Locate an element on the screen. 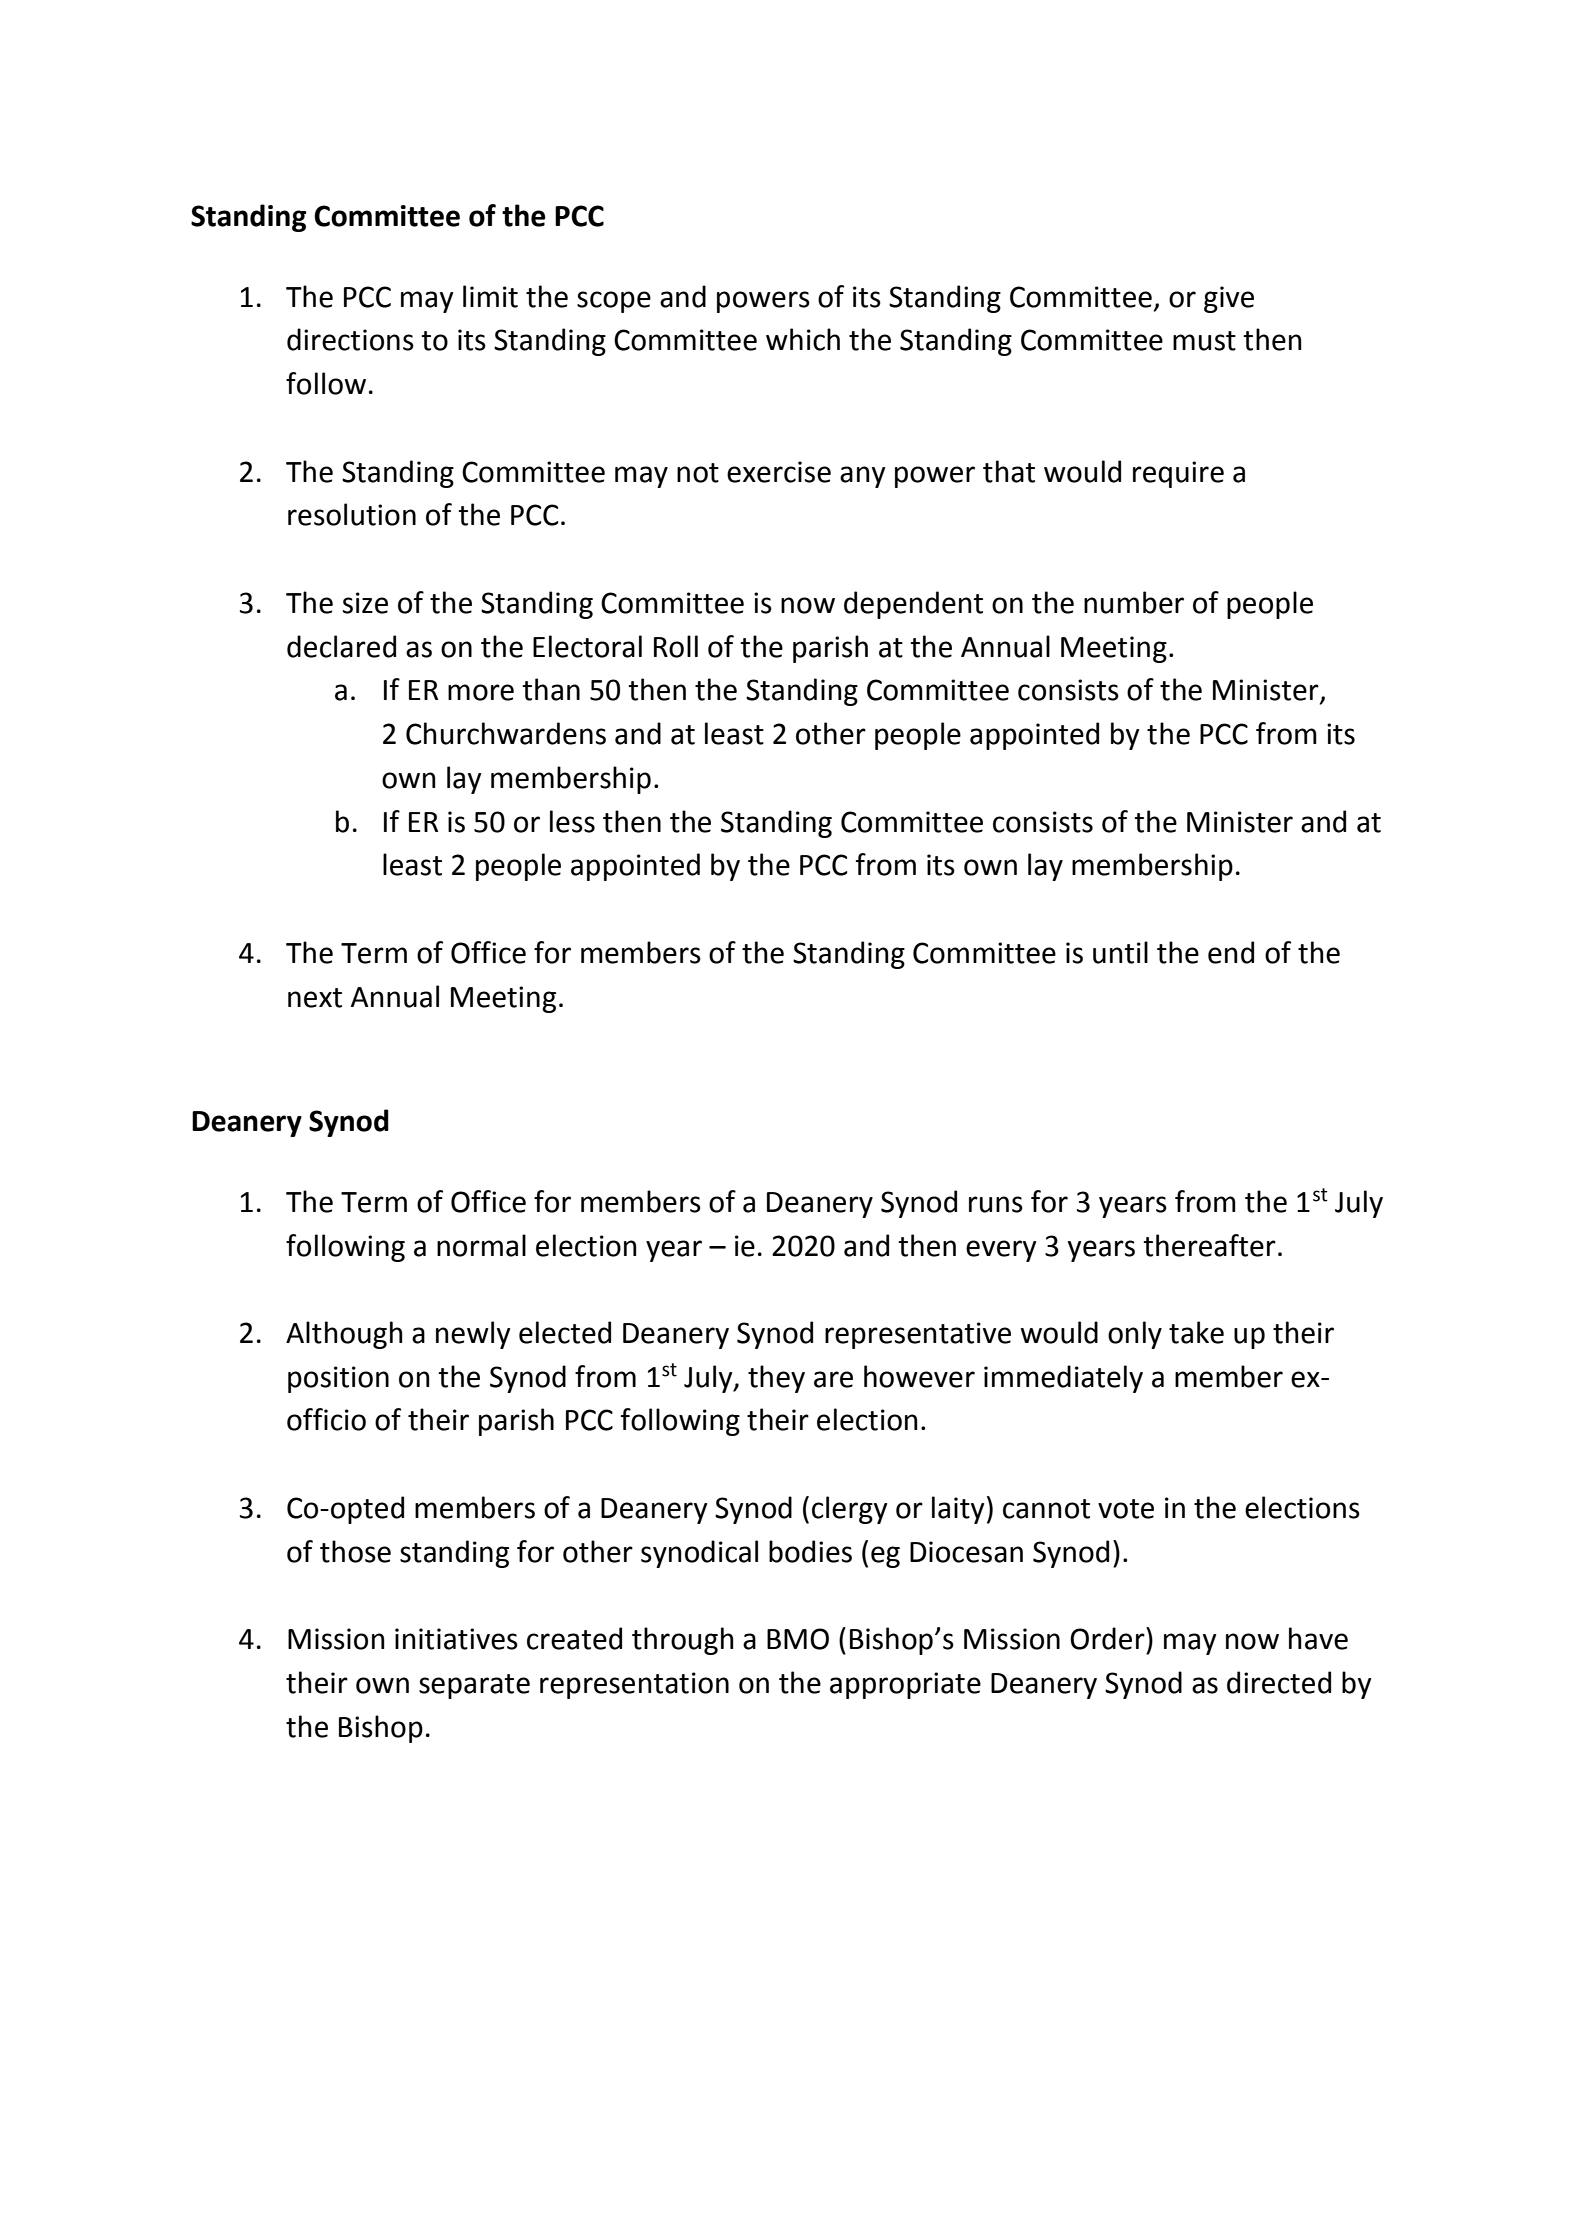  newly is located at coordinates (473, 1335).
